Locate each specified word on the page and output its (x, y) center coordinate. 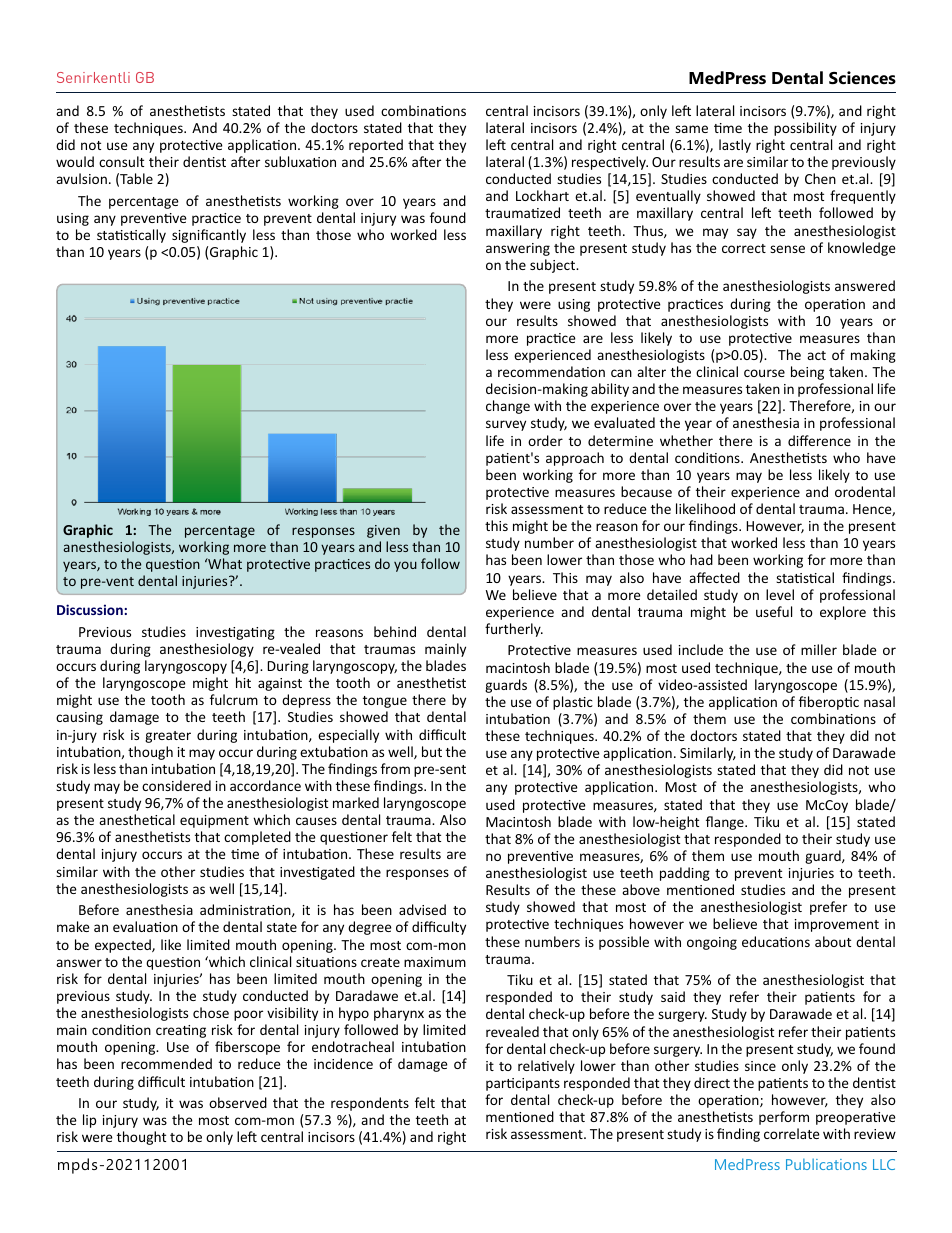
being (807, 373)
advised (422, 909)
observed (238, 1102)
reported (376, 146)
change (508, 407)
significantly (209, 236)
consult (121, 161)
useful (774, 611)
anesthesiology (207, 650)
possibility (805, 129)
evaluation (145, 926)
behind (395, 631)
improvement (837, 925)
